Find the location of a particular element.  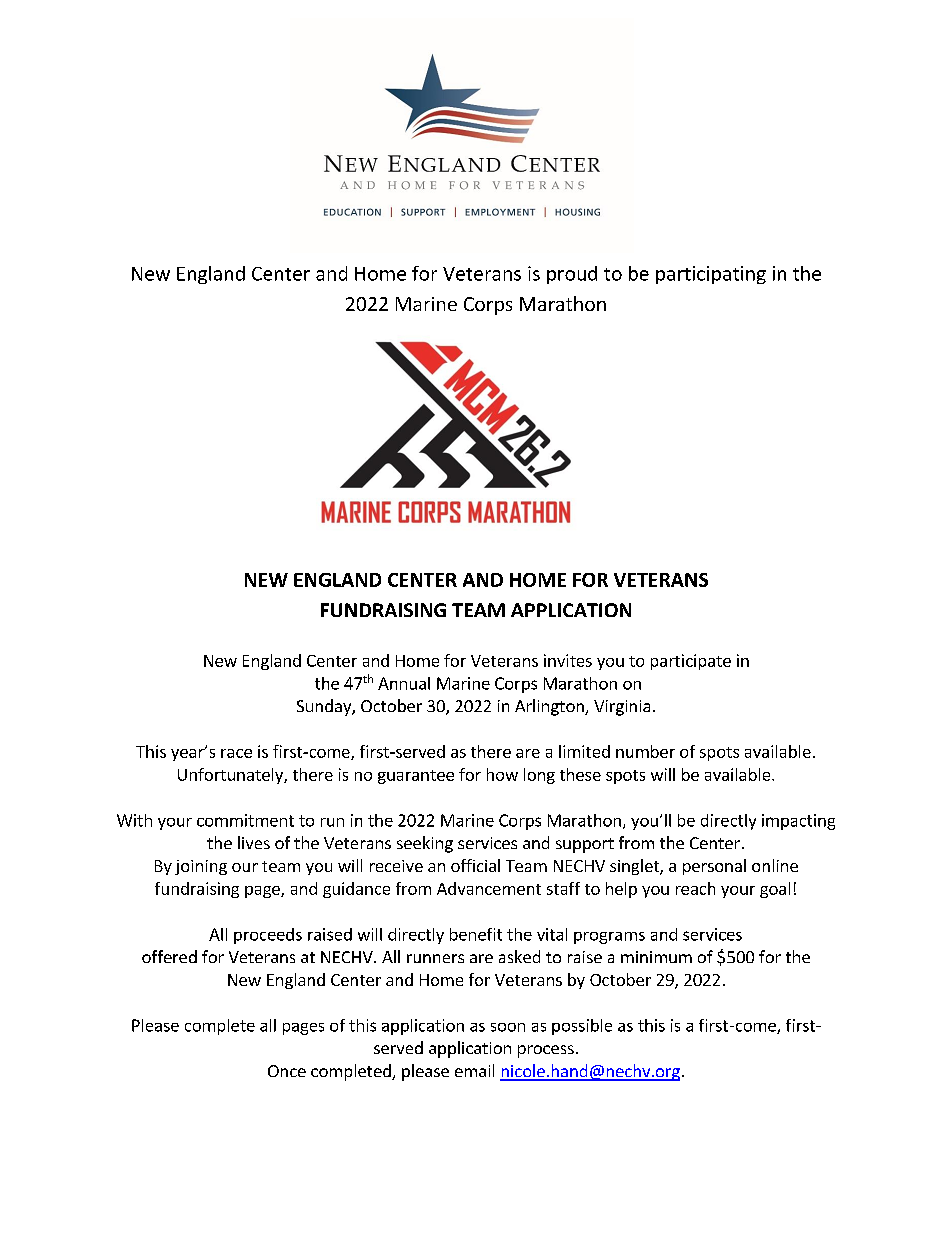

possible is located at coordinates (582, 1027).
